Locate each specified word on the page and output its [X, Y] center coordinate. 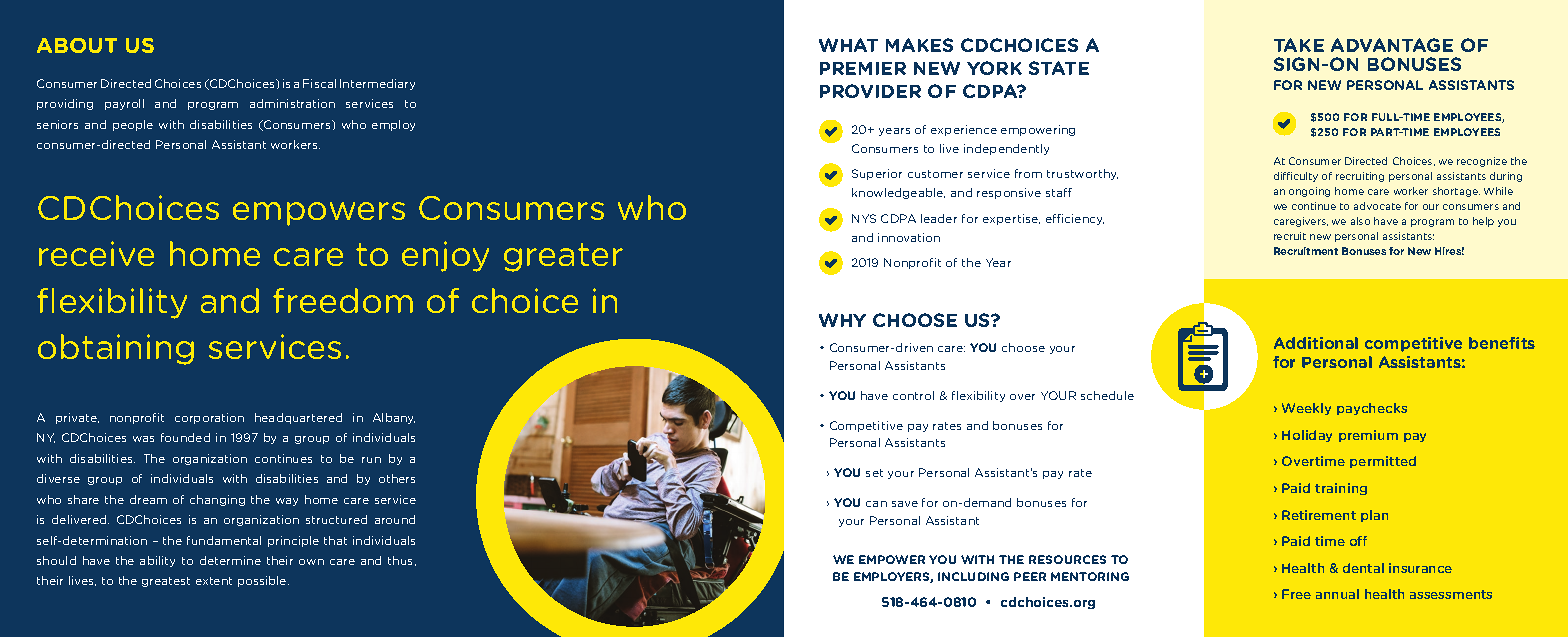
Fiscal [319, 83]
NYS [864, 218]
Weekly [1306, 409]
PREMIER [863, 68]
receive [96, 253]
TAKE [1299, 45]
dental [1363, 568]
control [913, 395]
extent [214, 581]
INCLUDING [973, 576]
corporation [209, 418]
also [1360, 221]
